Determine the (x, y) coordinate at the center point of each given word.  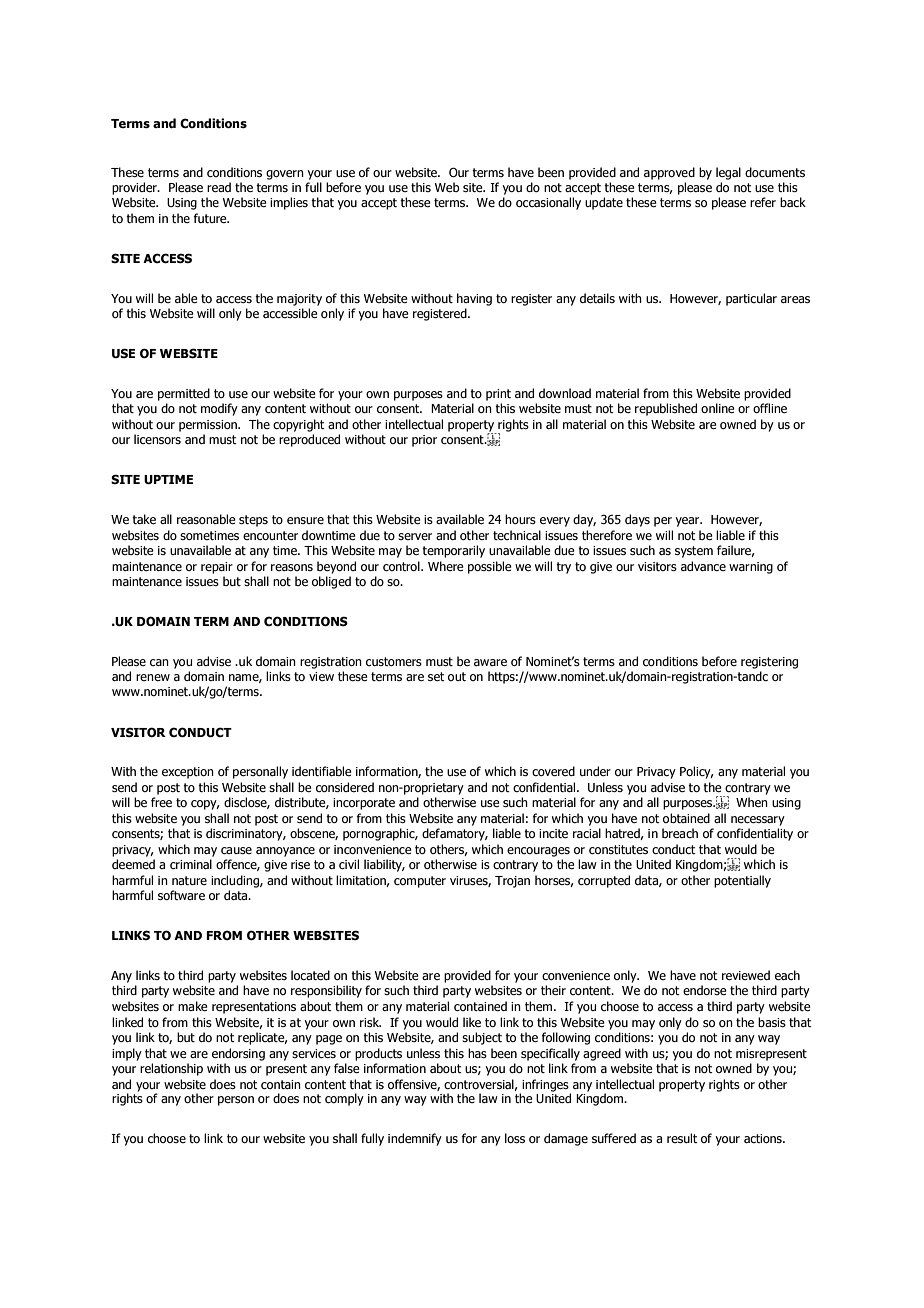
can (159, 662)
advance (703, 566)
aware (490, 662)
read (219, 187)
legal (728, 173)
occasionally (548, 203)
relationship (171, 1069)
